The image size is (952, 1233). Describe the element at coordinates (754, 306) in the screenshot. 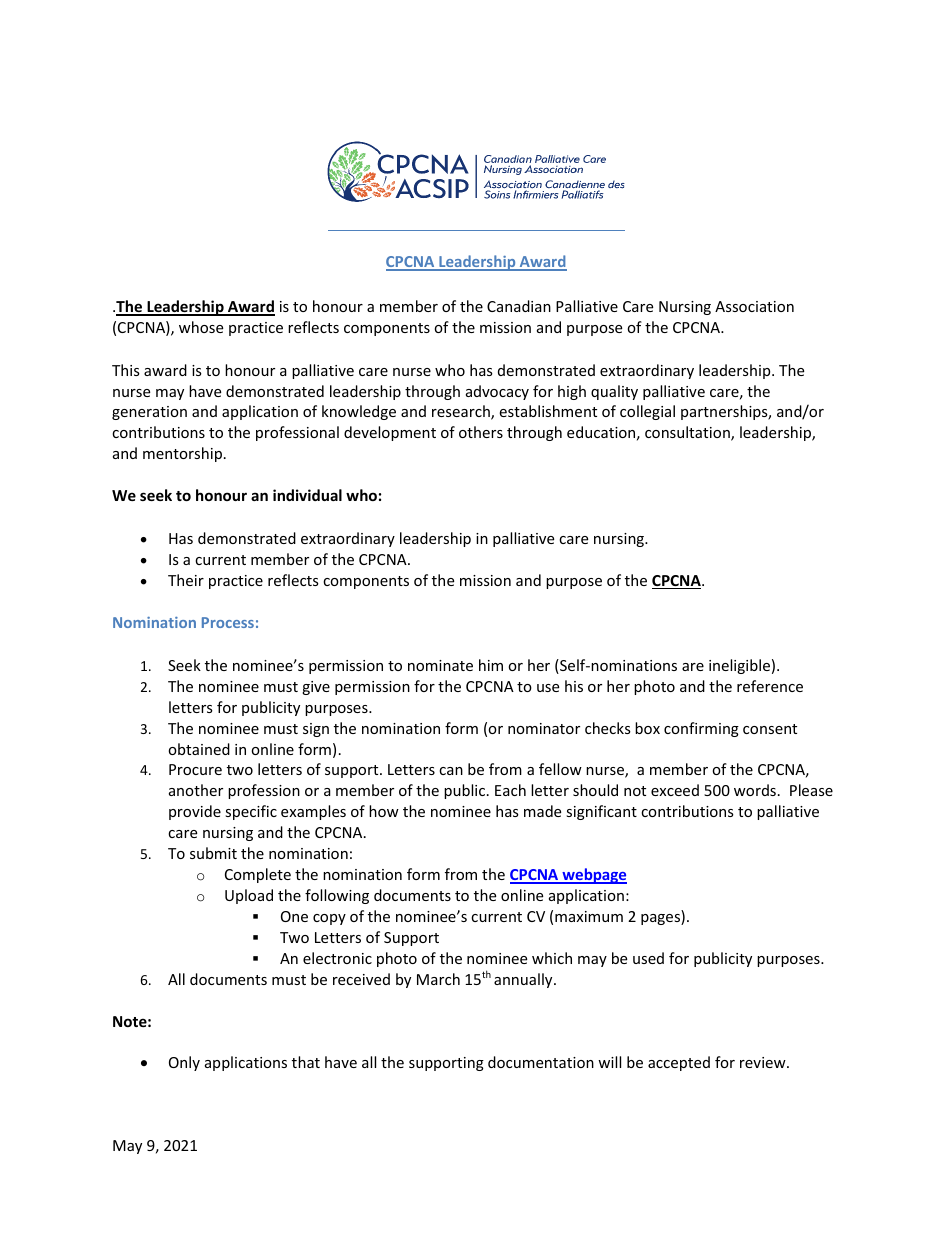

I see `Association` at that location.
